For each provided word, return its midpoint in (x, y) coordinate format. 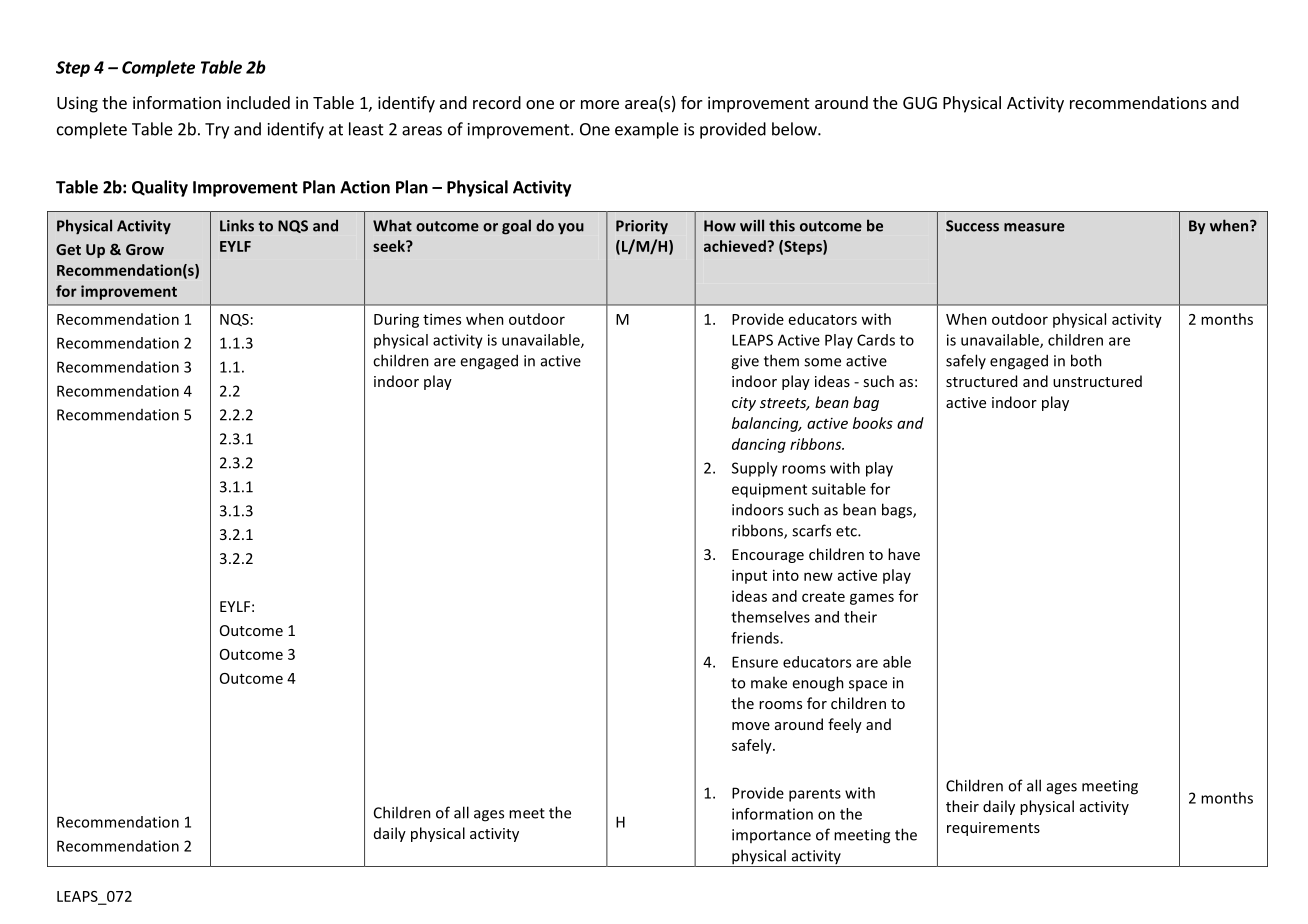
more (600, 104)
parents (815, 795)
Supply (755, 469)
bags (898, 511)
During (396, 320)
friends (756, 638)
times (442, 319)
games (872, 599)
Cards (876, 340)
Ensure (755, 662)
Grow (145, 249)
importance (771, 836)
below (795, 129)
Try (217, 131)
